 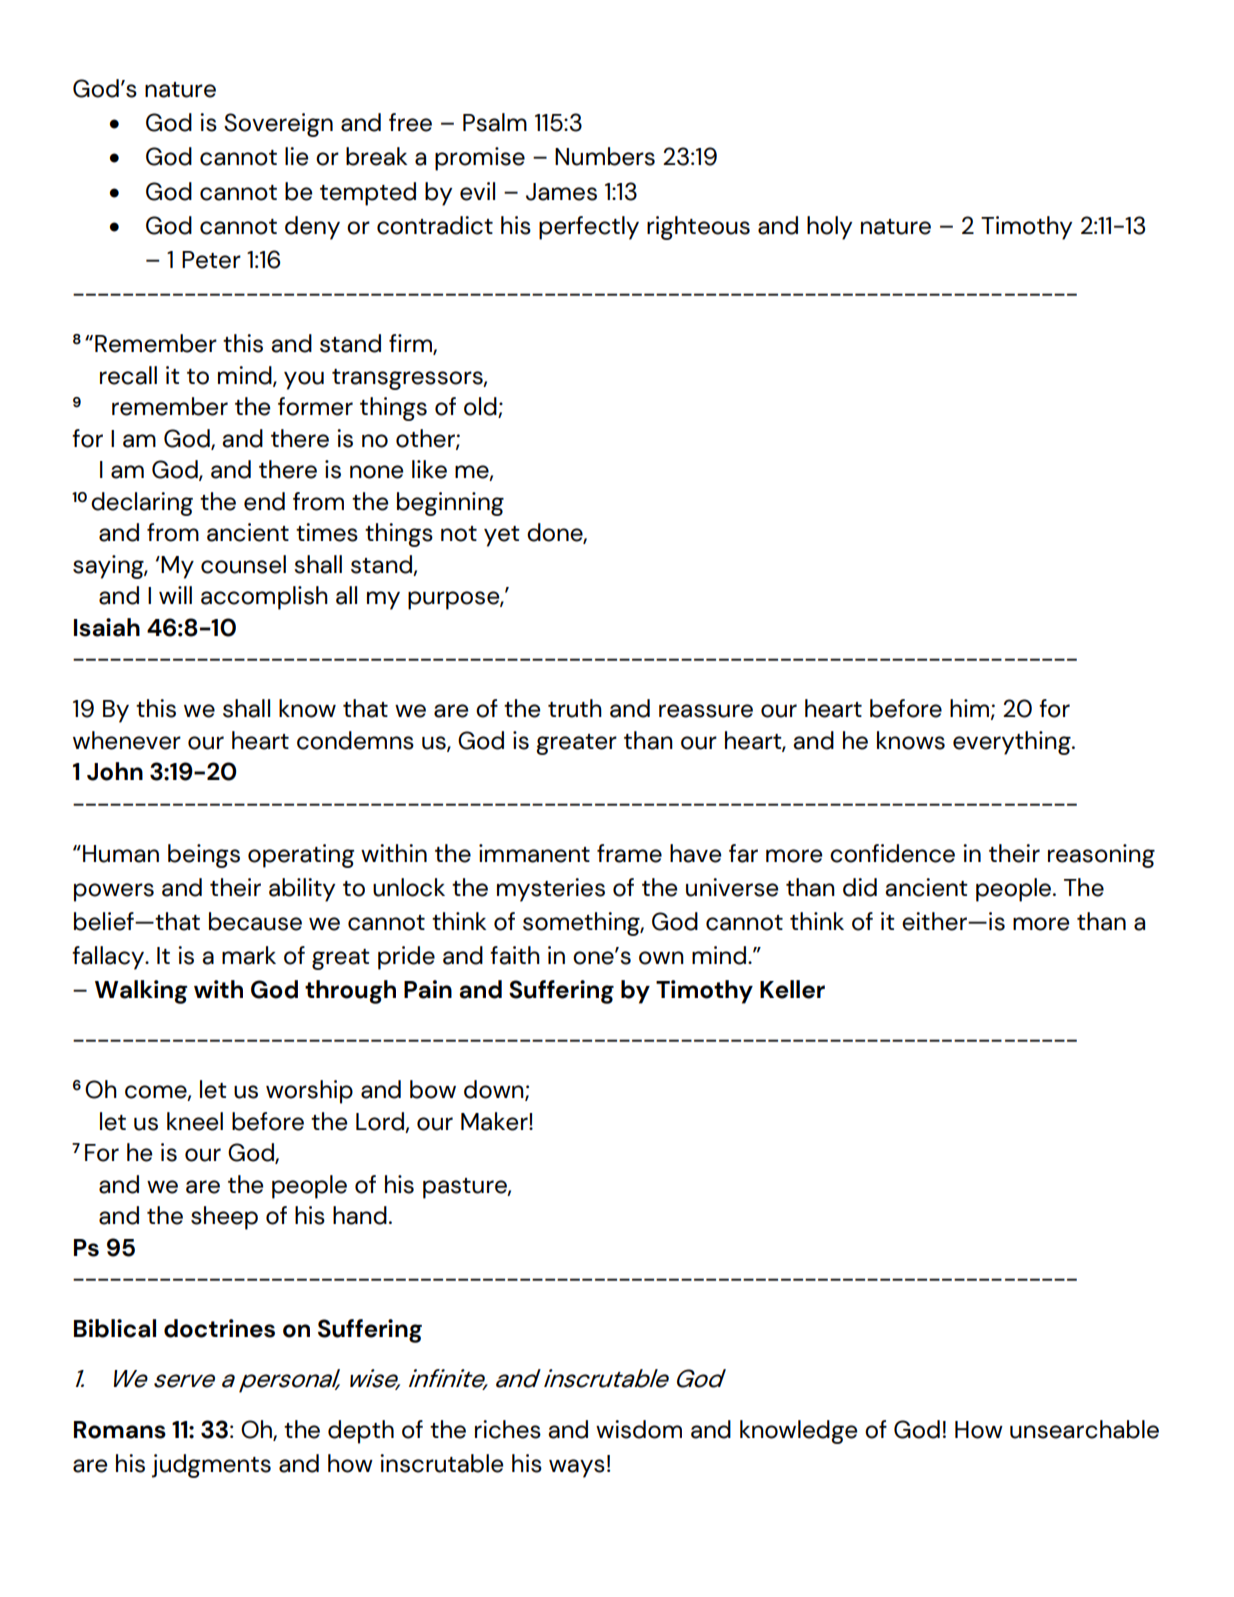 I want to click on holy, so click(x=829, y=228).
